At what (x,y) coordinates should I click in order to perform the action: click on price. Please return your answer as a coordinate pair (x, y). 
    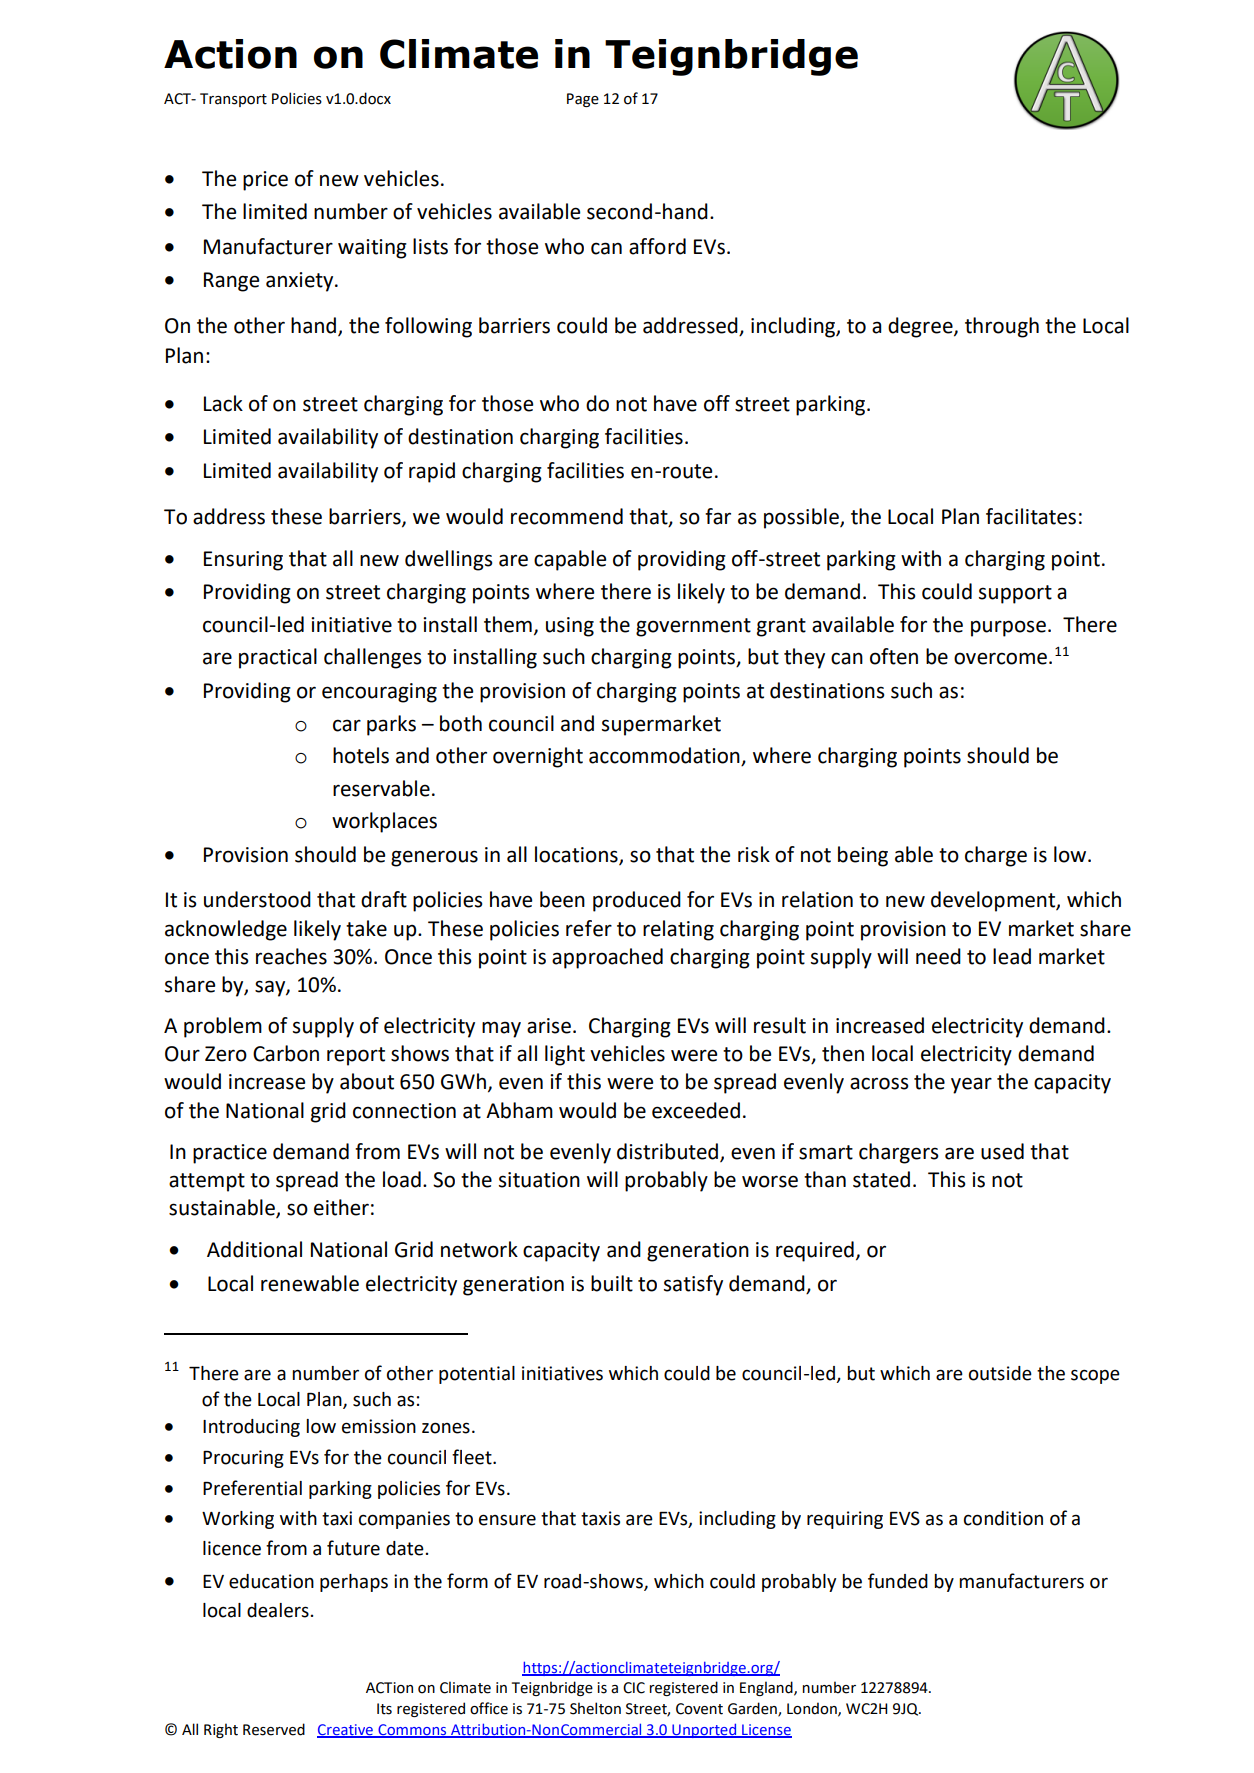
    Looking at the image, I should click on (265, 181).
